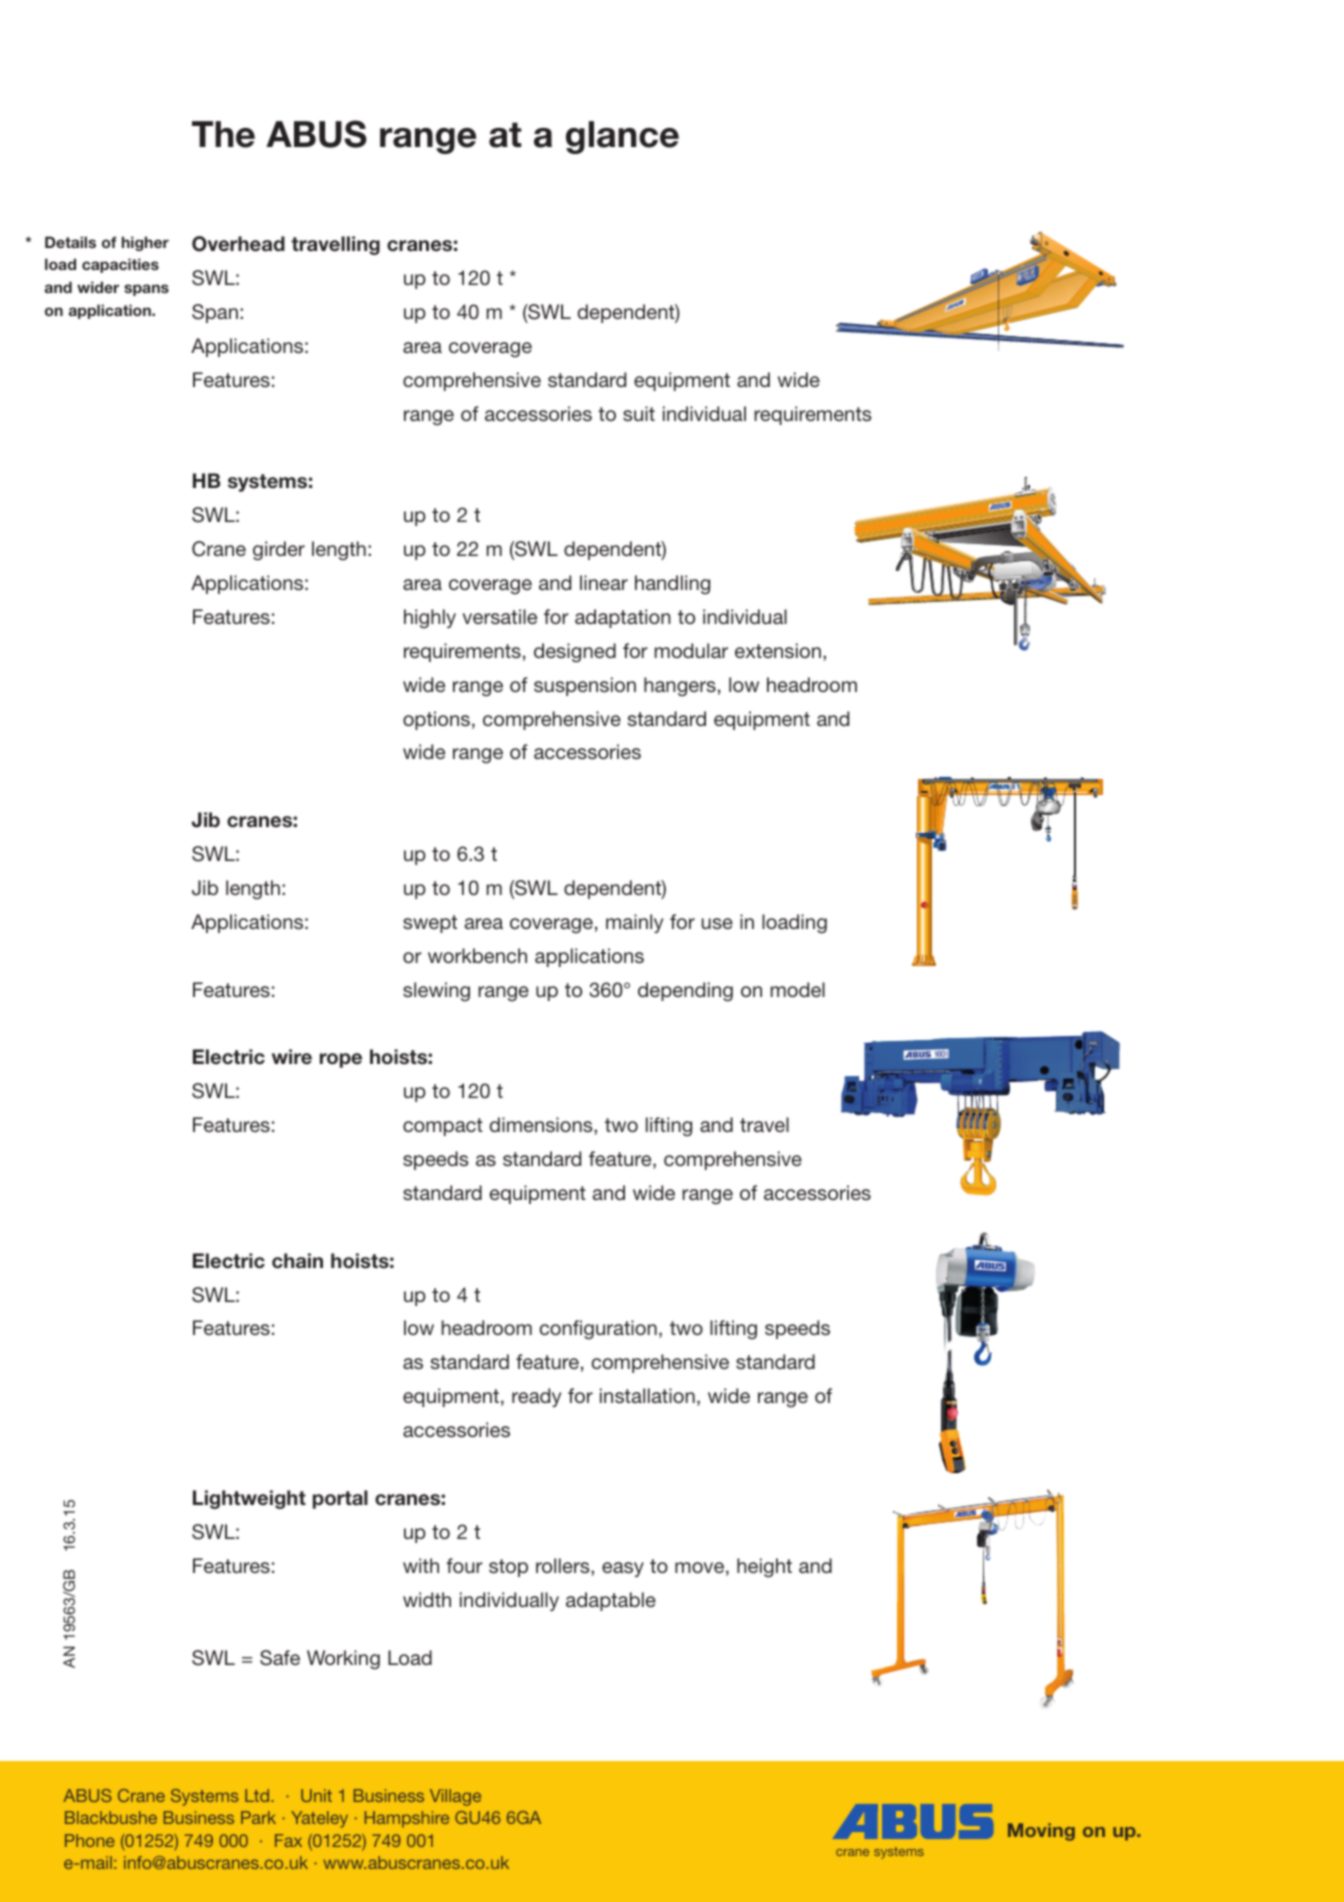 This image has width=1344, height=1902. I want to click on ready, so click(536, 1397).
